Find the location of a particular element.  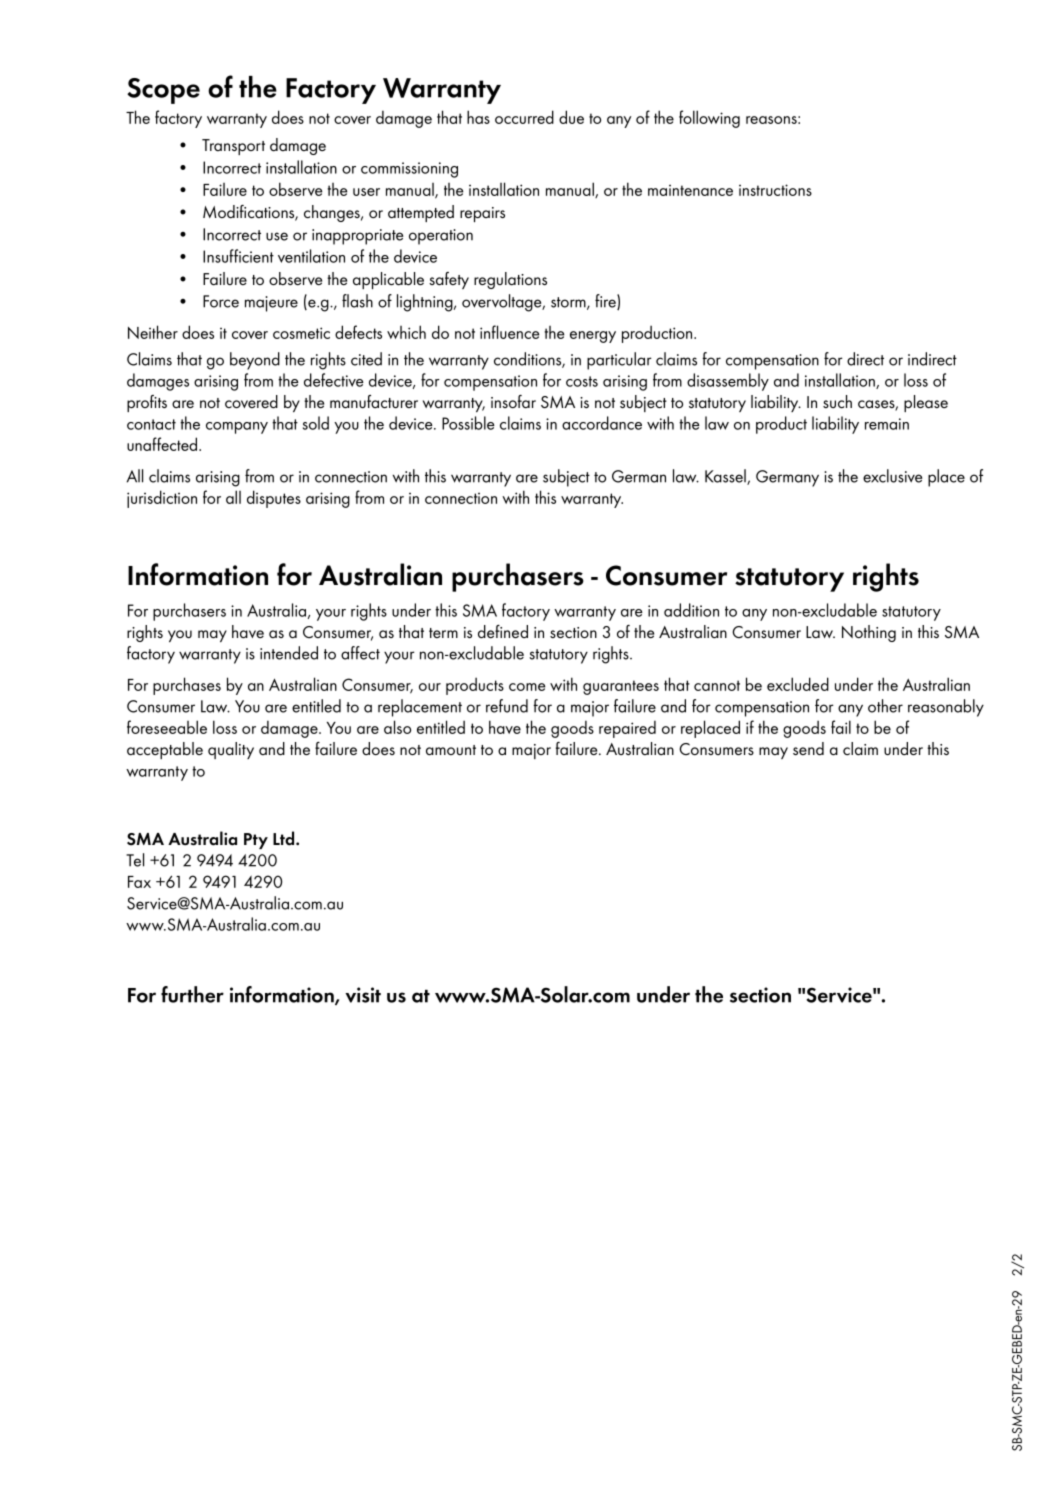

Transport is located at coordinates (233, 147).
